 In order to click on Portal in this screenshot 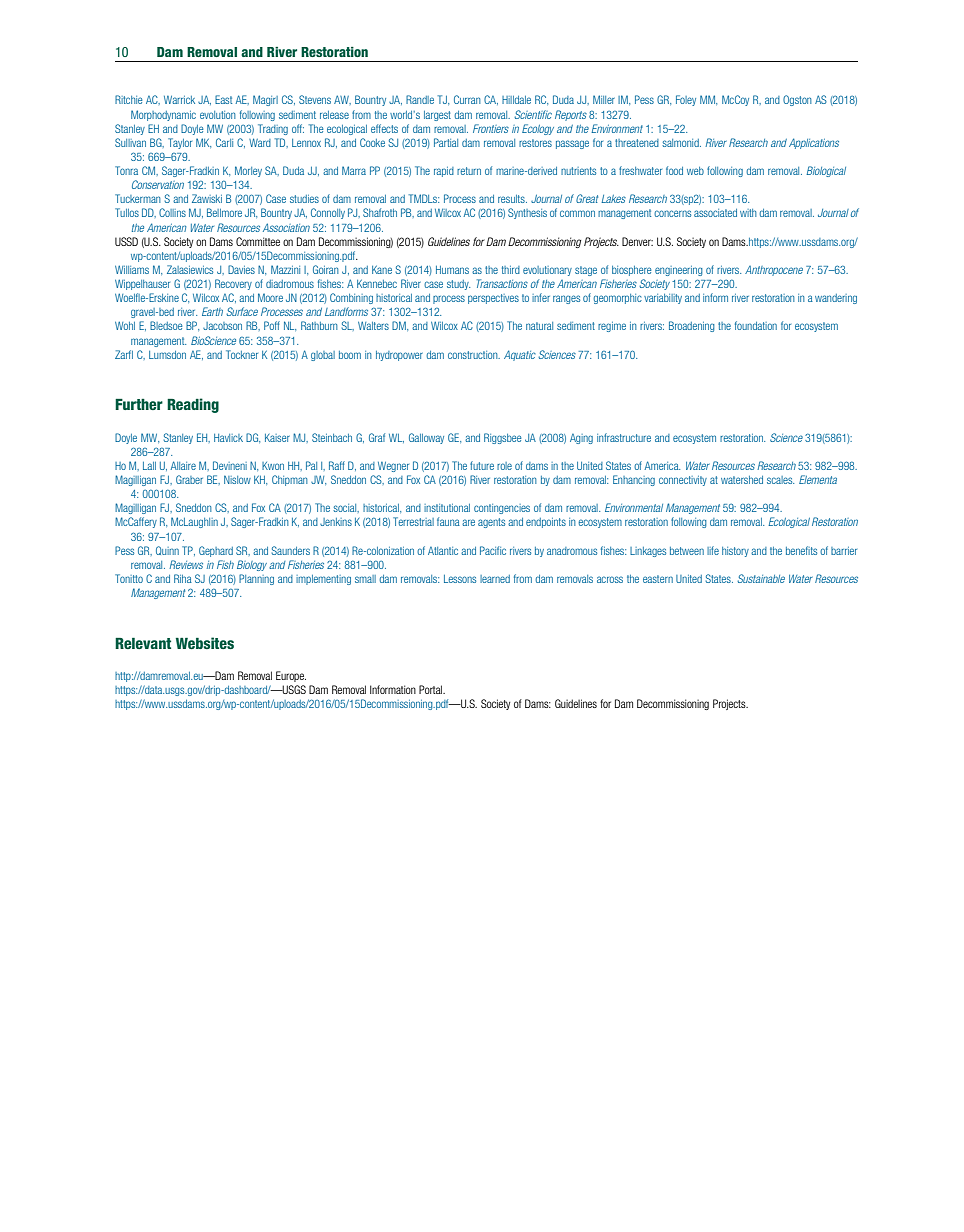, I will do `click(432, 689)`.
